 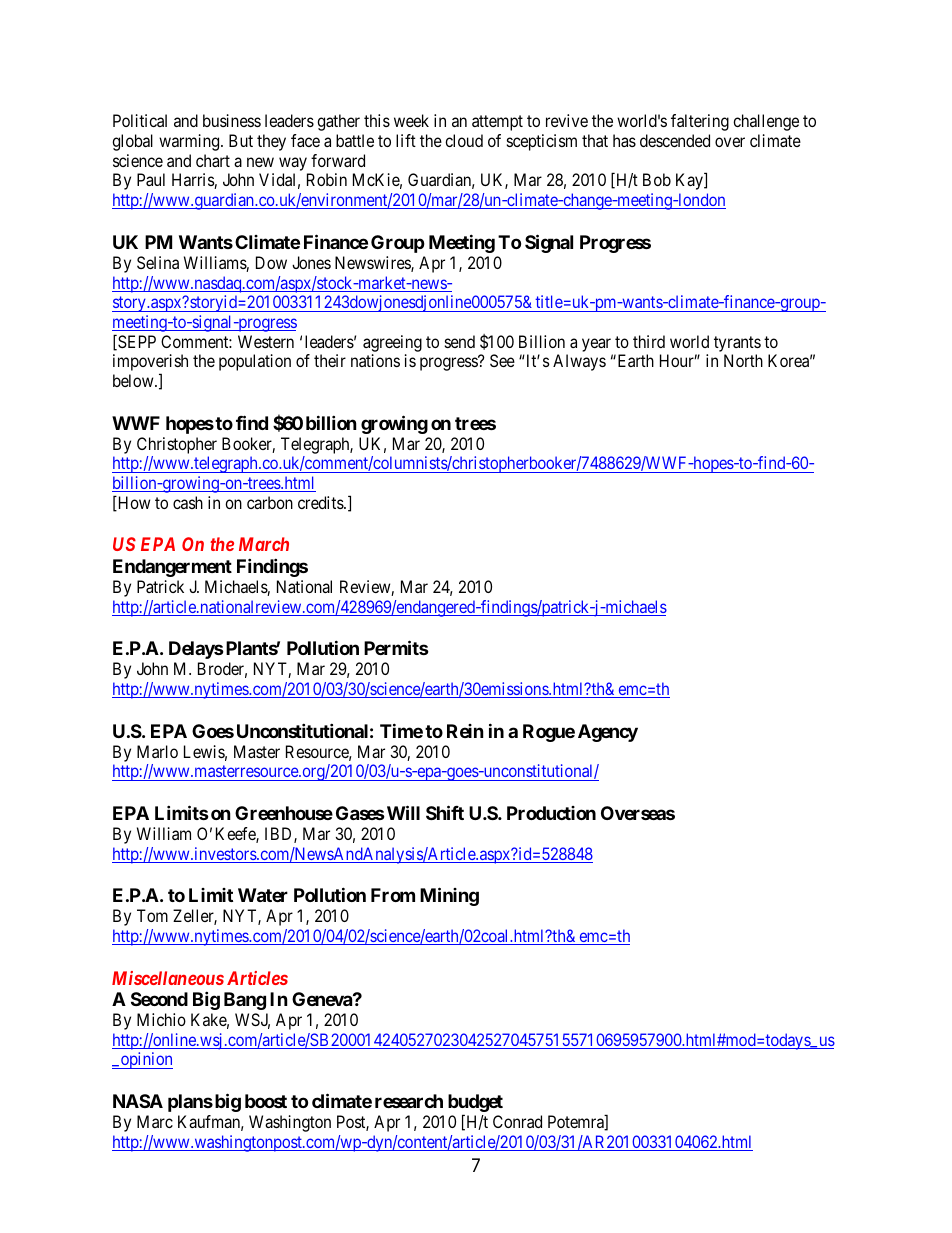 I want to click on cloud, so click(x=464, y=140).
